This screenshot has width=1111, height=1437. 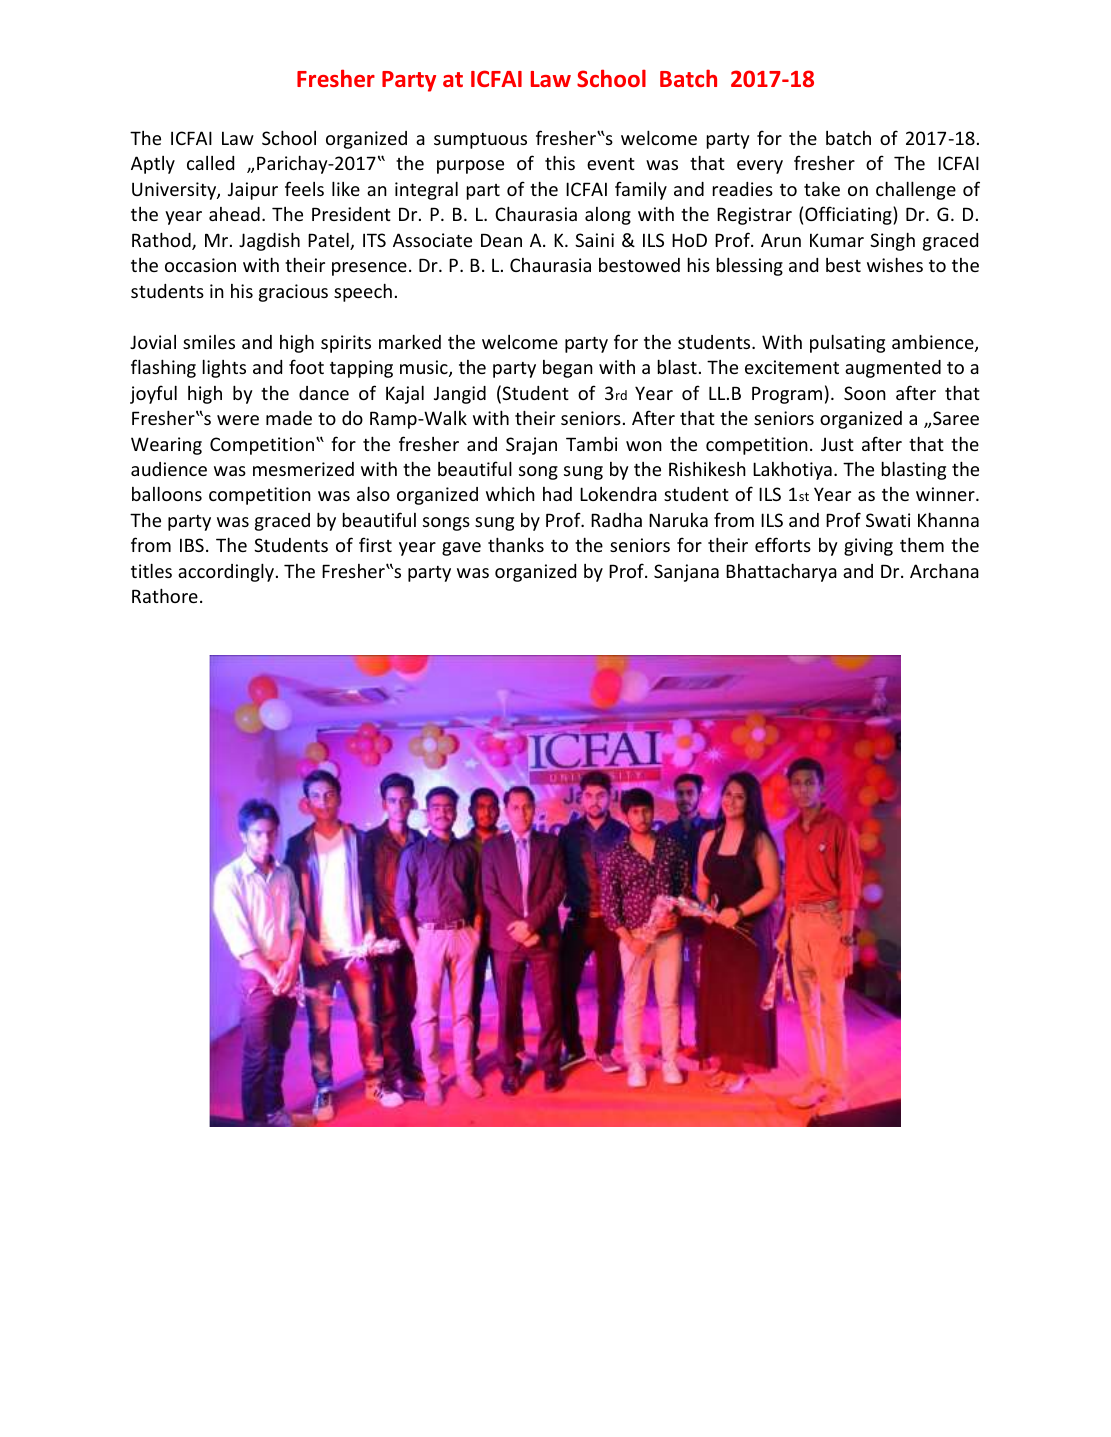 I want to click on Saini, so click(x=594, y=240).
